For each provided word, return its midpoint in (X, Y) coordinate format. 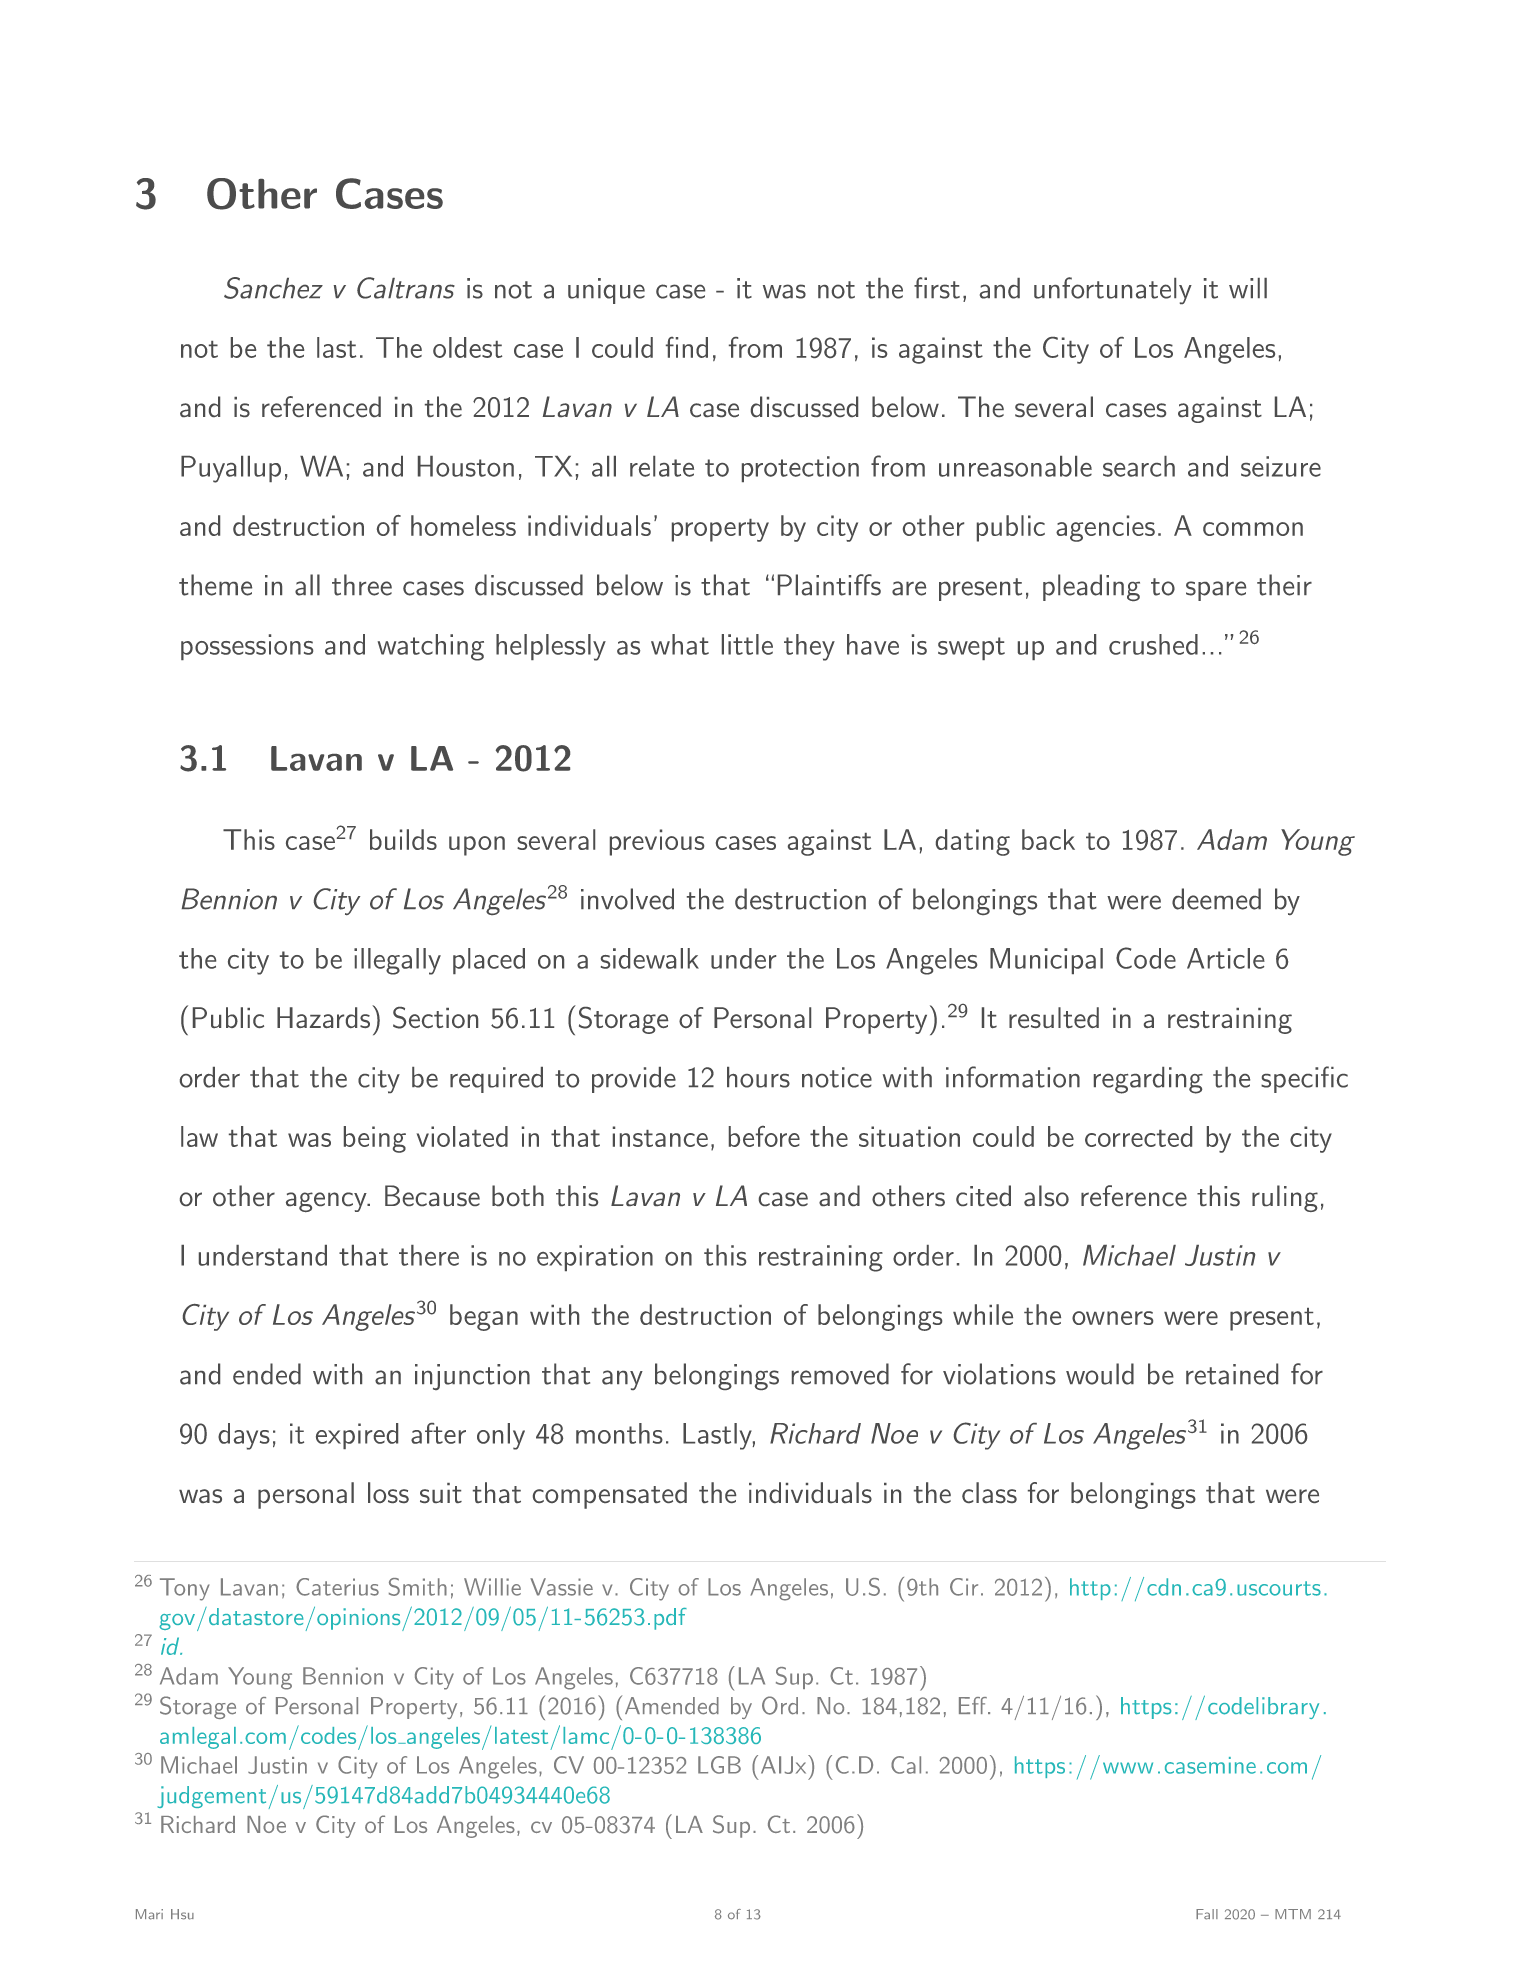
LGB (719, 1765)
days (244, 1436)
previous (657, 842)
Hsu (182, 1914)
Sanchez (273, 288)
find (687, 347)
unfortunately (1113, 290)
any (622, 1380)
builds (403, 839)
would (1100, 1374)
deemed (1216, 899)
